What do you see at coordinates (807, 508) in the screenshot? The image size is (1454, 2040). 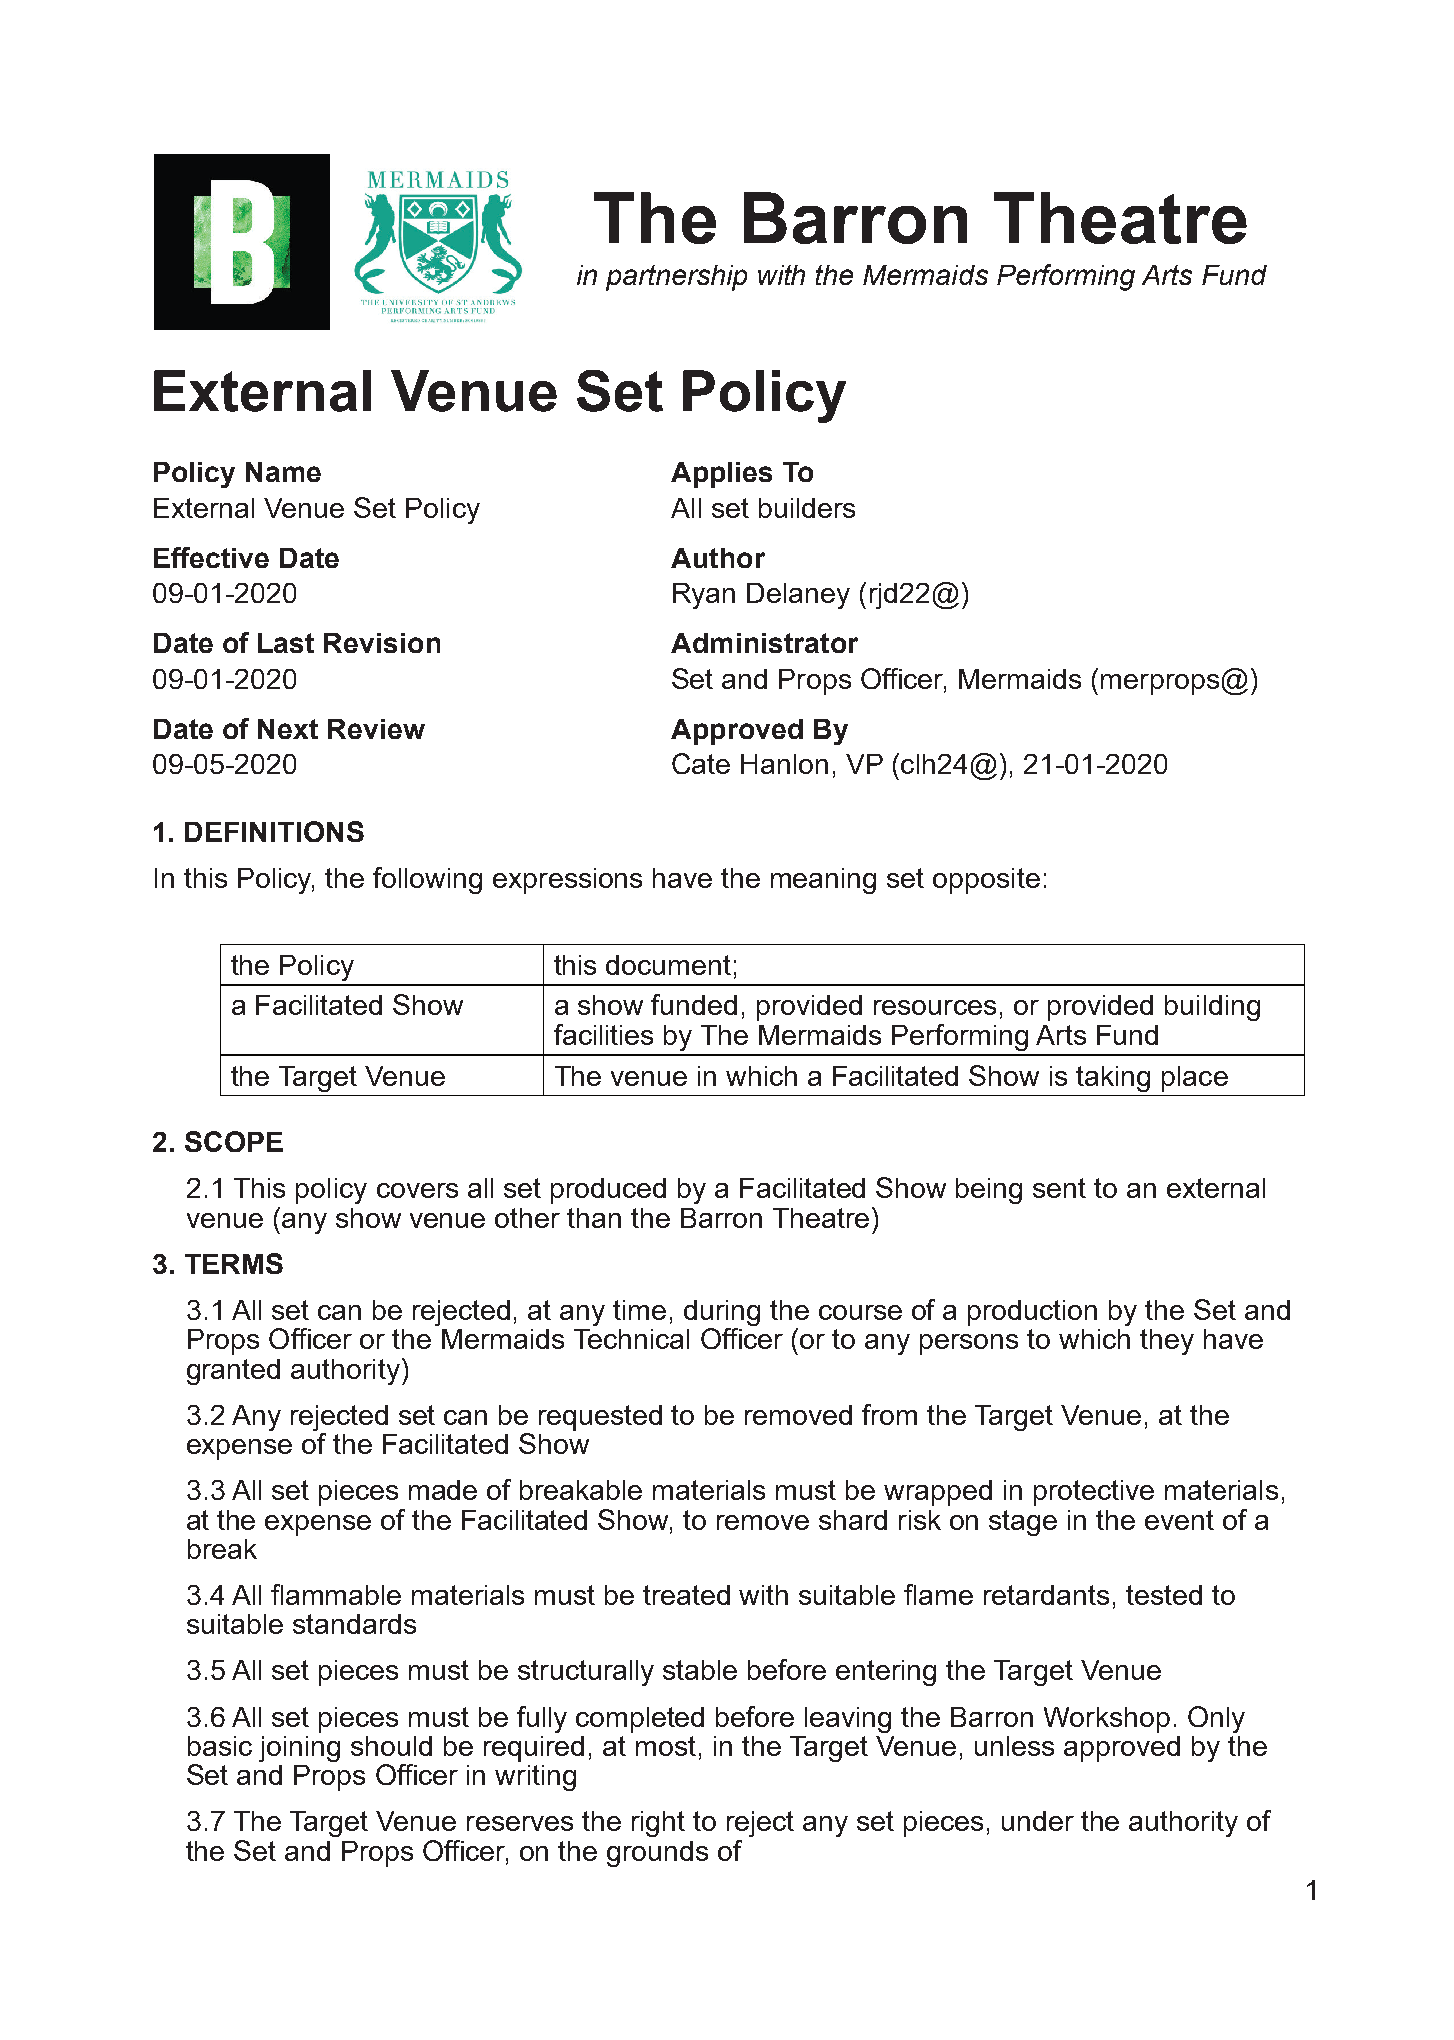 I see `builders` at bounding box center [807, 508].
